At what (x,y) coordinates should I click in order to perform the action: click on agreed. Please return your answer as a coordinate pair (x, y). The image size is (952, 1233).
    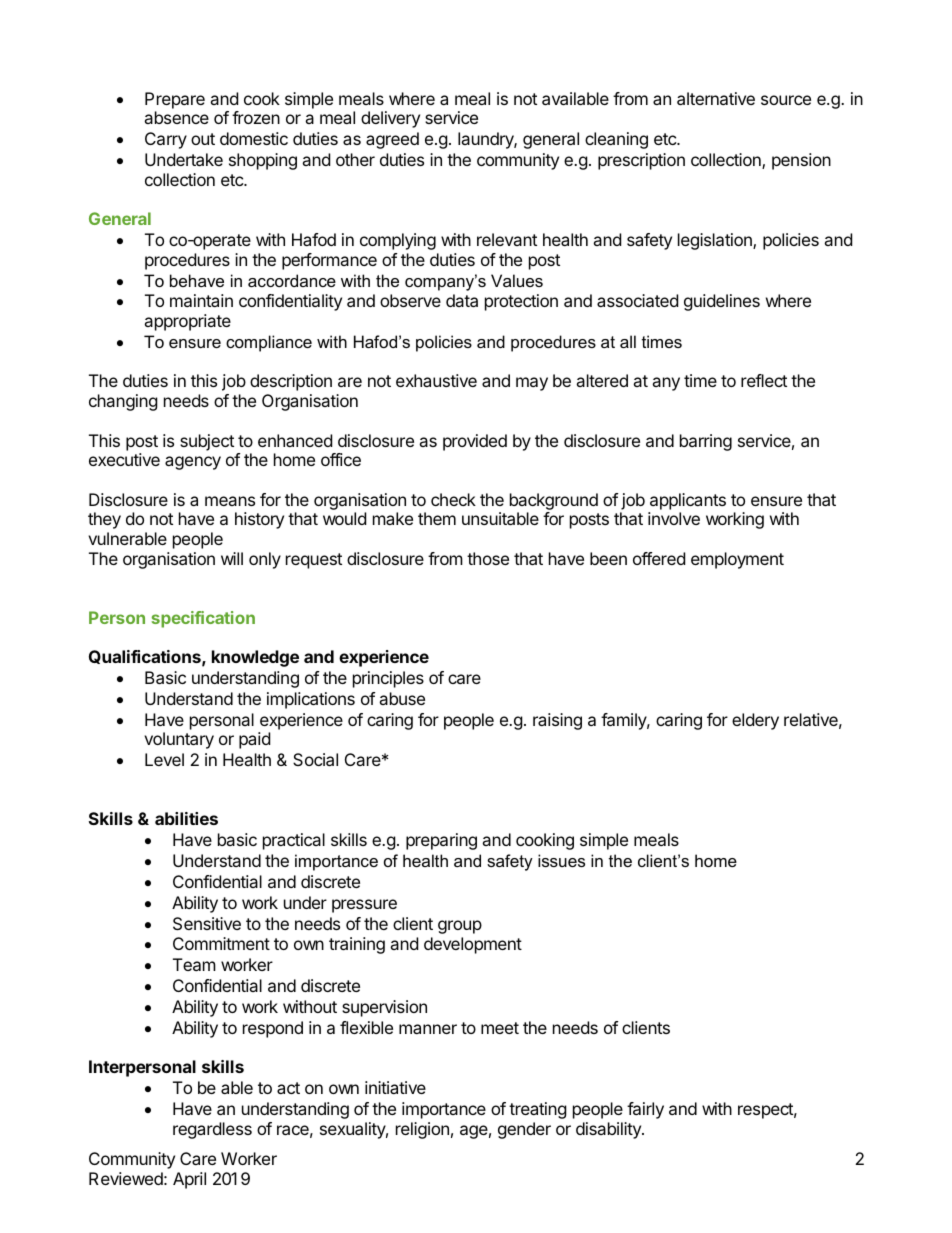
    Looking at the image, I should click on (392, 140).
